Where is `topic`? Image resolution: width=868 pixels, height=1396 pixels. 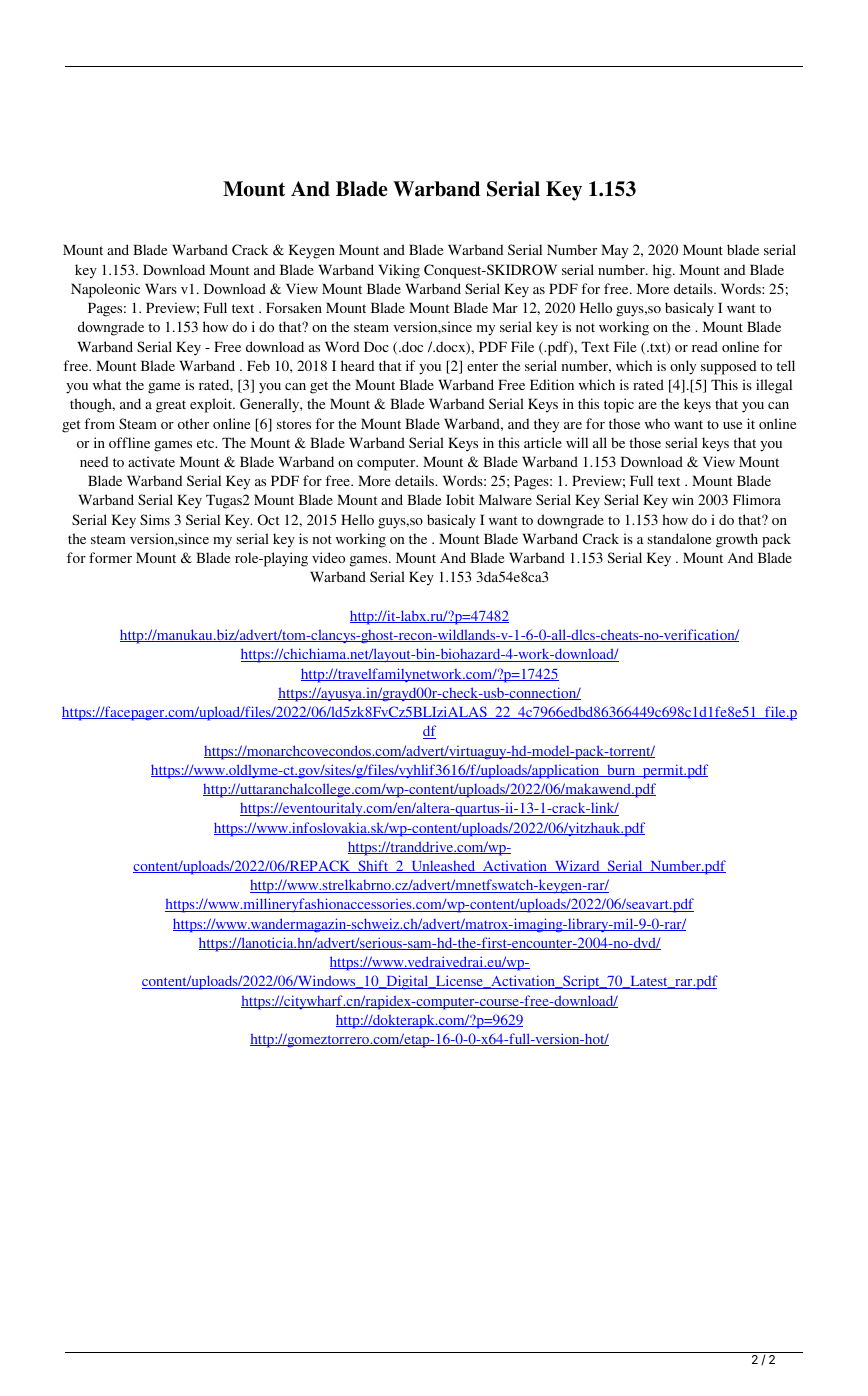
topic is located at coordinates (619, 405).
